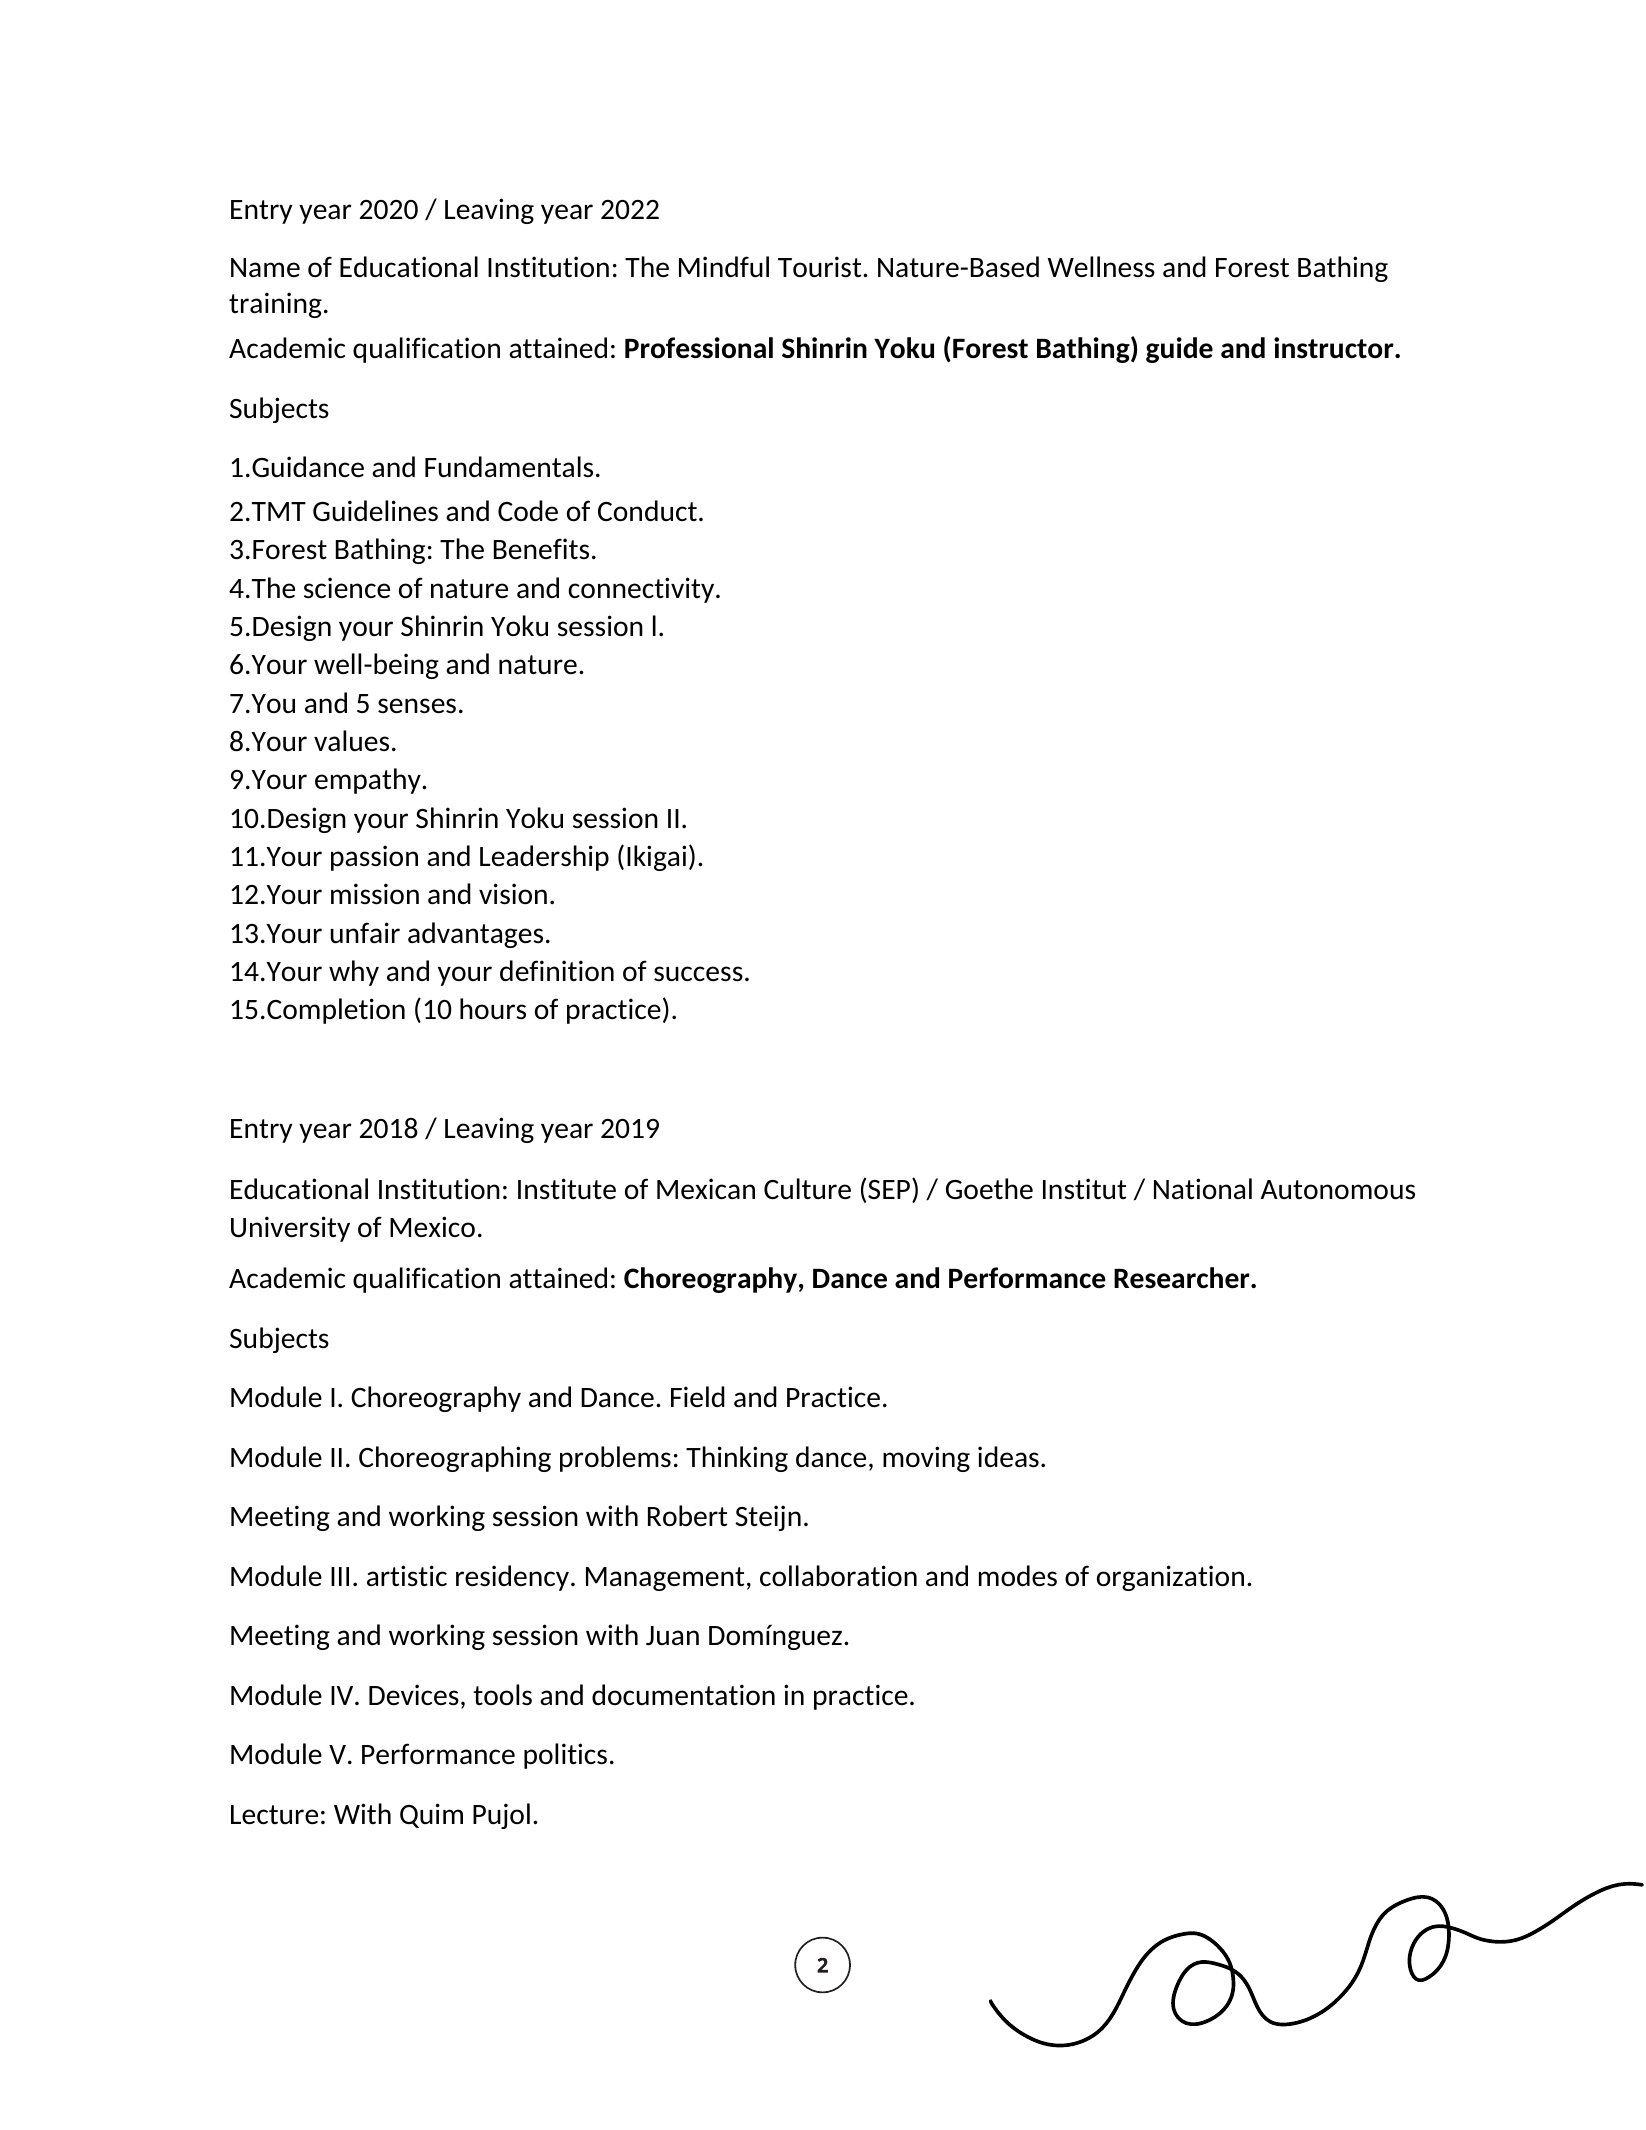  What do you see at coordinates (683, 1695) in the document?
I see `documentation` at bounding box center [683, 1695].
